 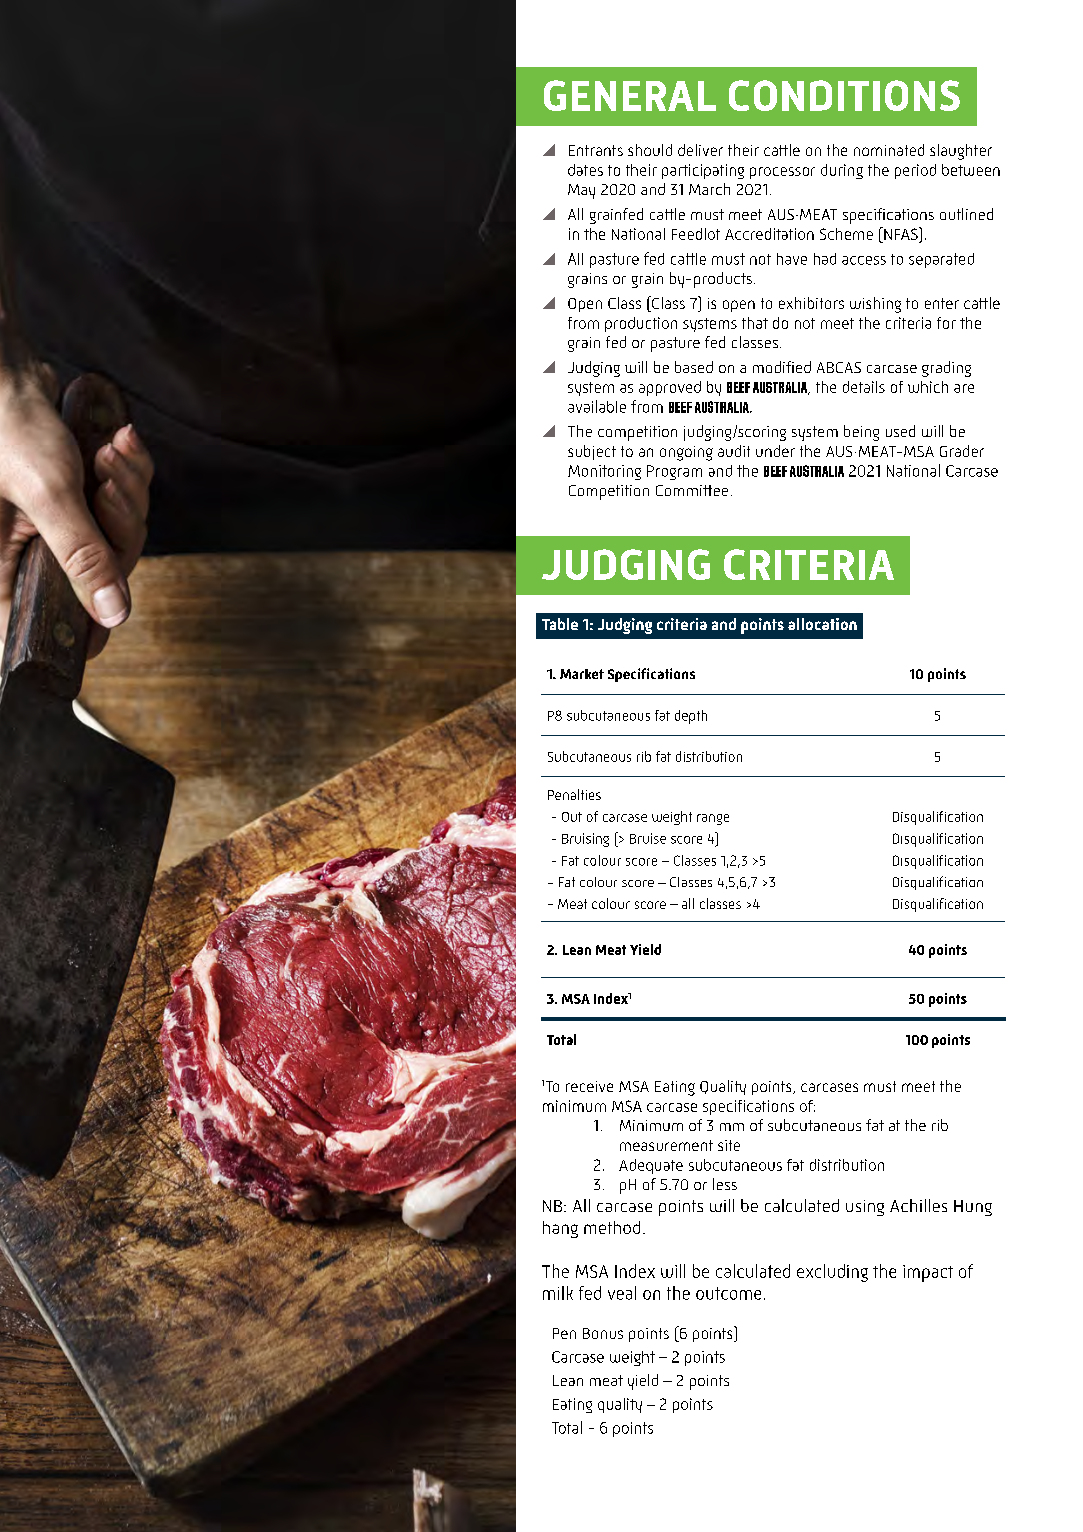 I want to click on Entrants, so click(x=596, y=150).
